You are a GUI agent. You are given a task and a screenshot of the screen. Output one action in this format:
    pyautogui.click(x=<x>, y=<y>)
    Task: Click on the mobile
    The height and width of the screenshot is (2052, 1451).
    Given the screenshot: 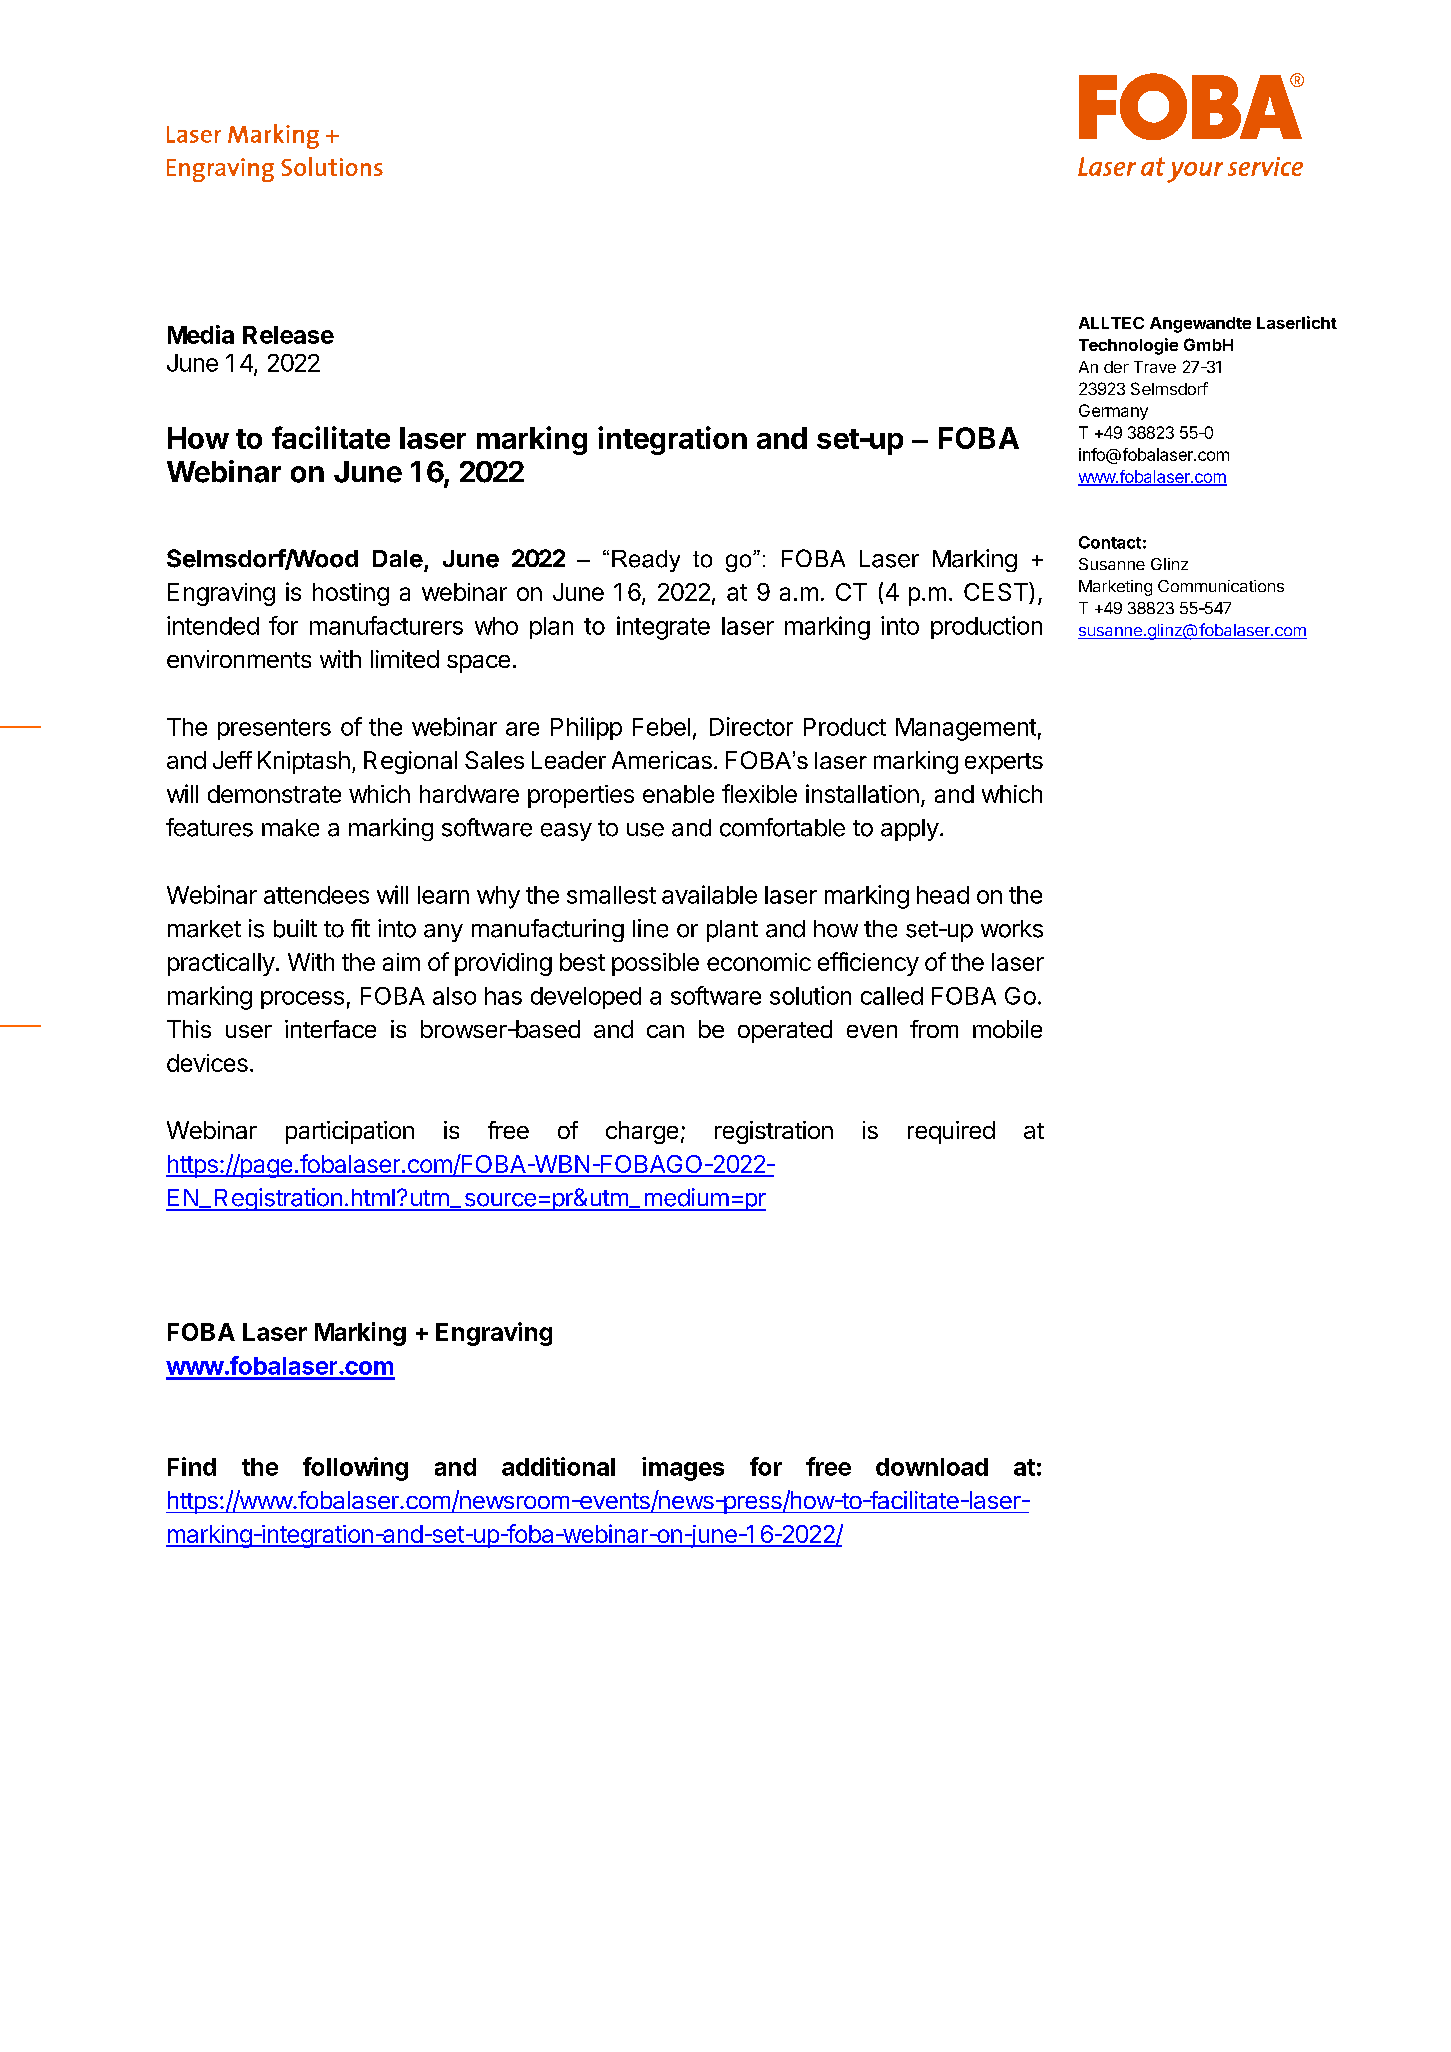 What is the action you would take?
    pyautogui.click(x=1007, y=1029)
